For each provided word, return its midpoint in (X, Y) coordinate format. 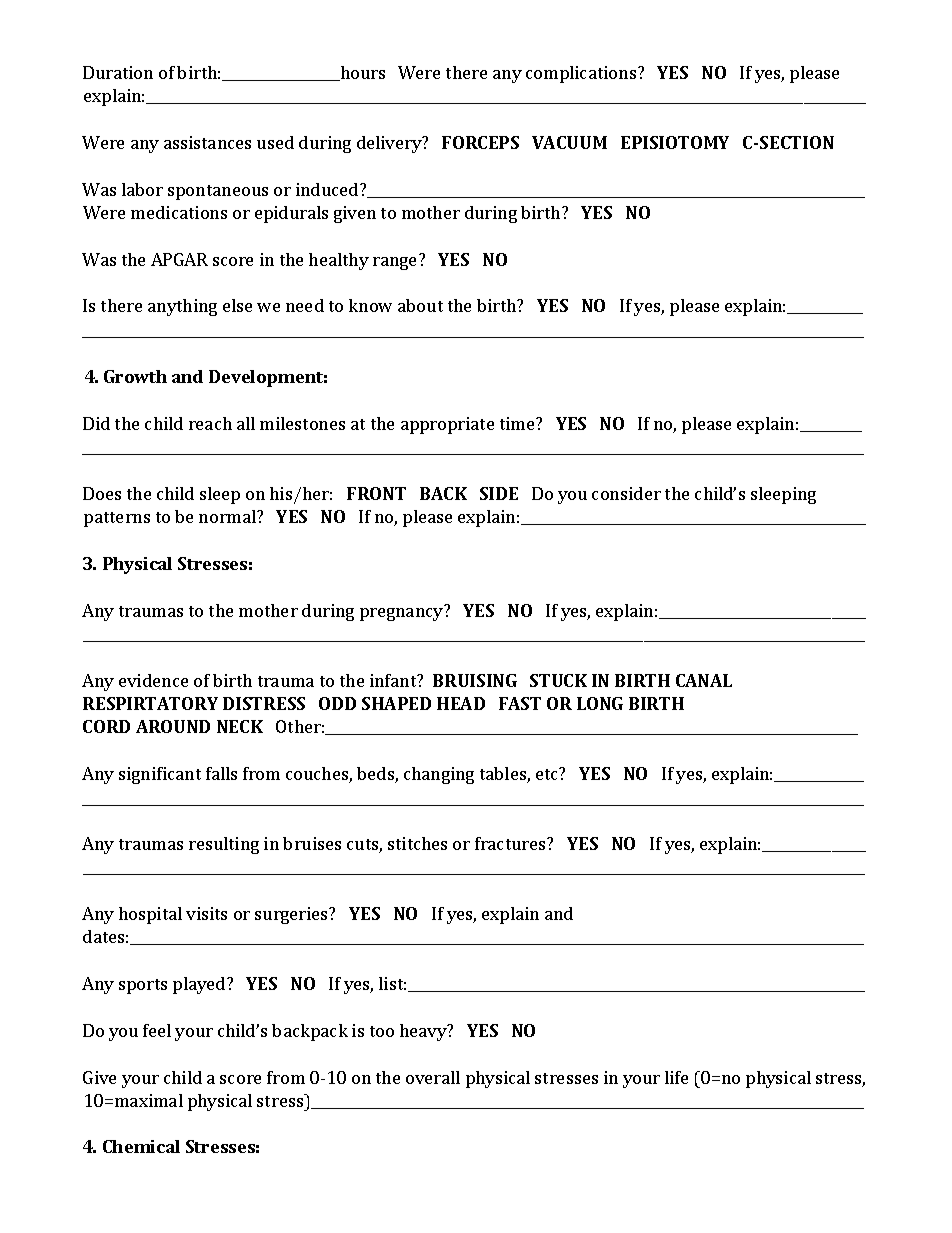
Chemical (141, 1146)
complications (582, 74)
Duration (118, 72)
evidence (153, 680)
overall (433, 1077)
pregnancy (401, 614)
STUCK (558, 680)
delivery (390, 144)
